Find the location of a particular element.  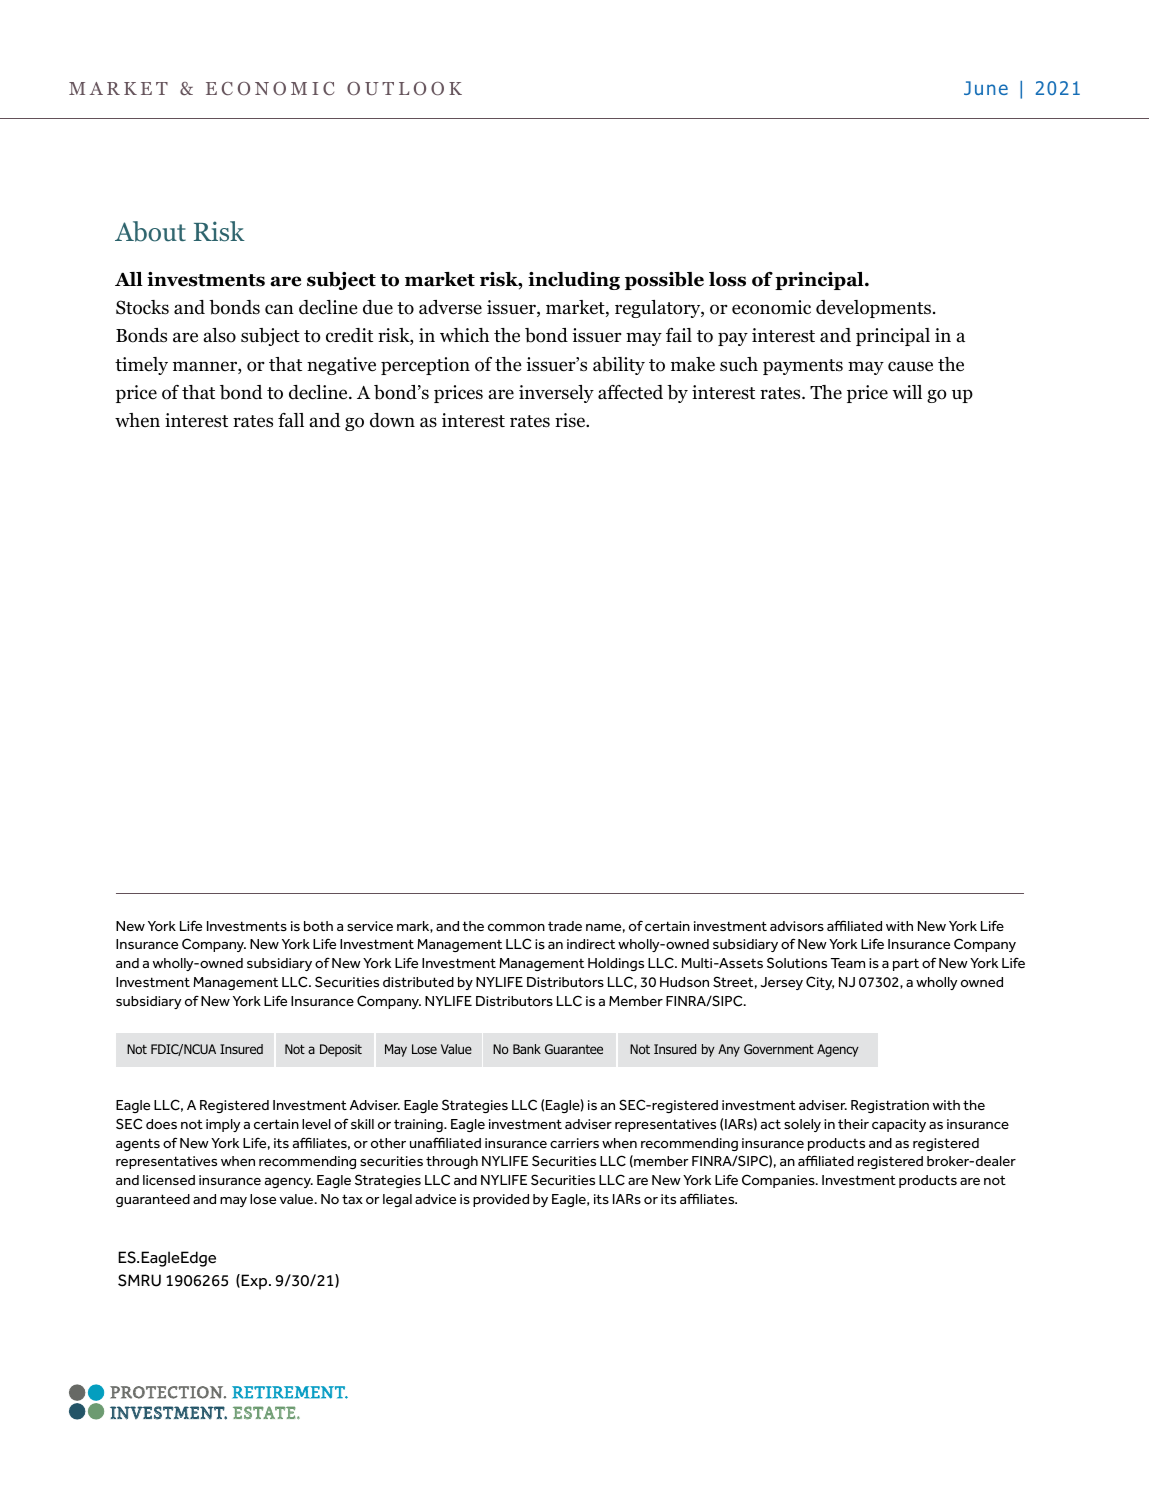

imply is located at coordinates (223, 1125).
